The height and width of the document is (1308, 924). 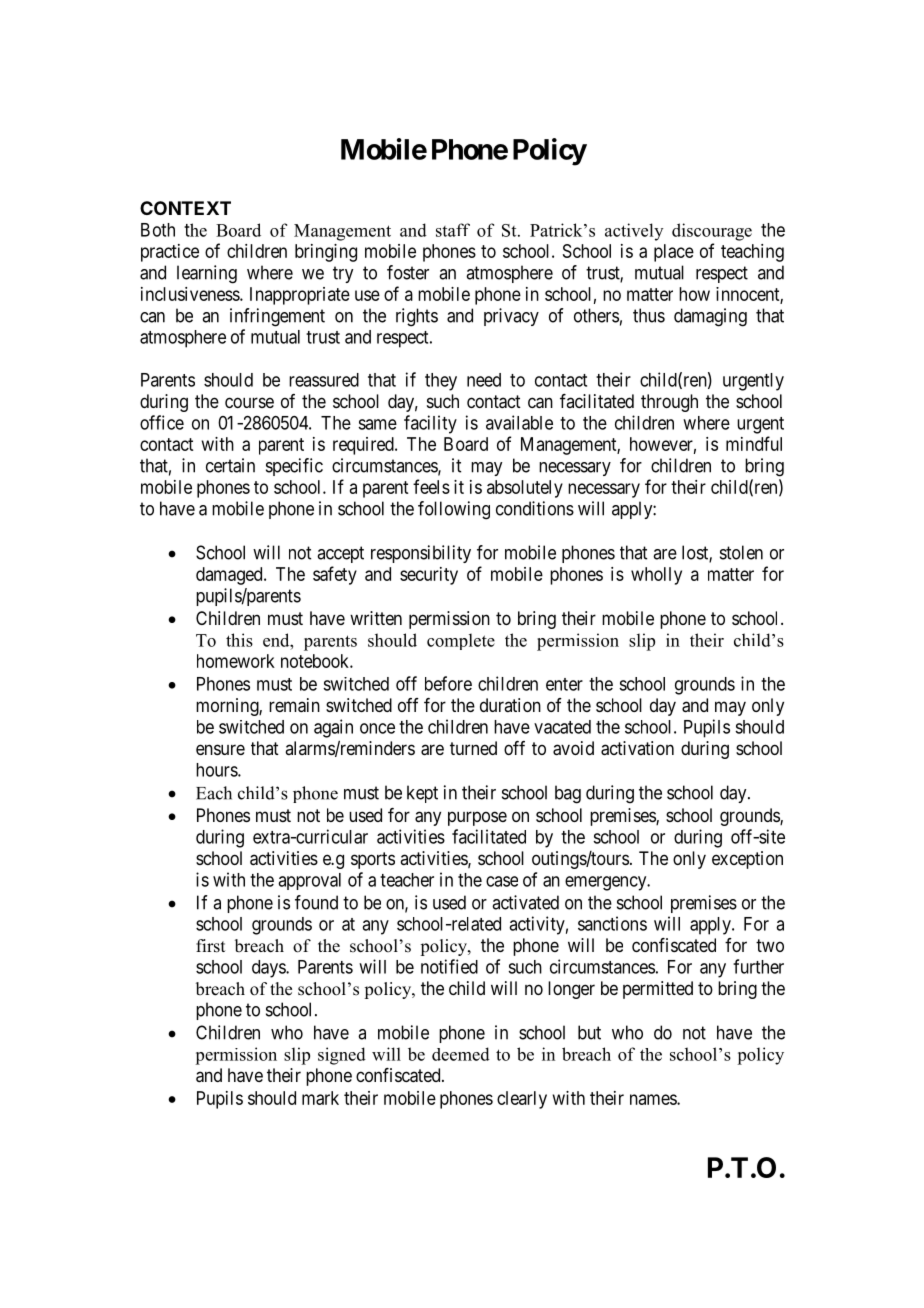 What do you see at coordinates (185, 208) in the document?
I see `CONTEXT` at bounding box center [185, 208].
